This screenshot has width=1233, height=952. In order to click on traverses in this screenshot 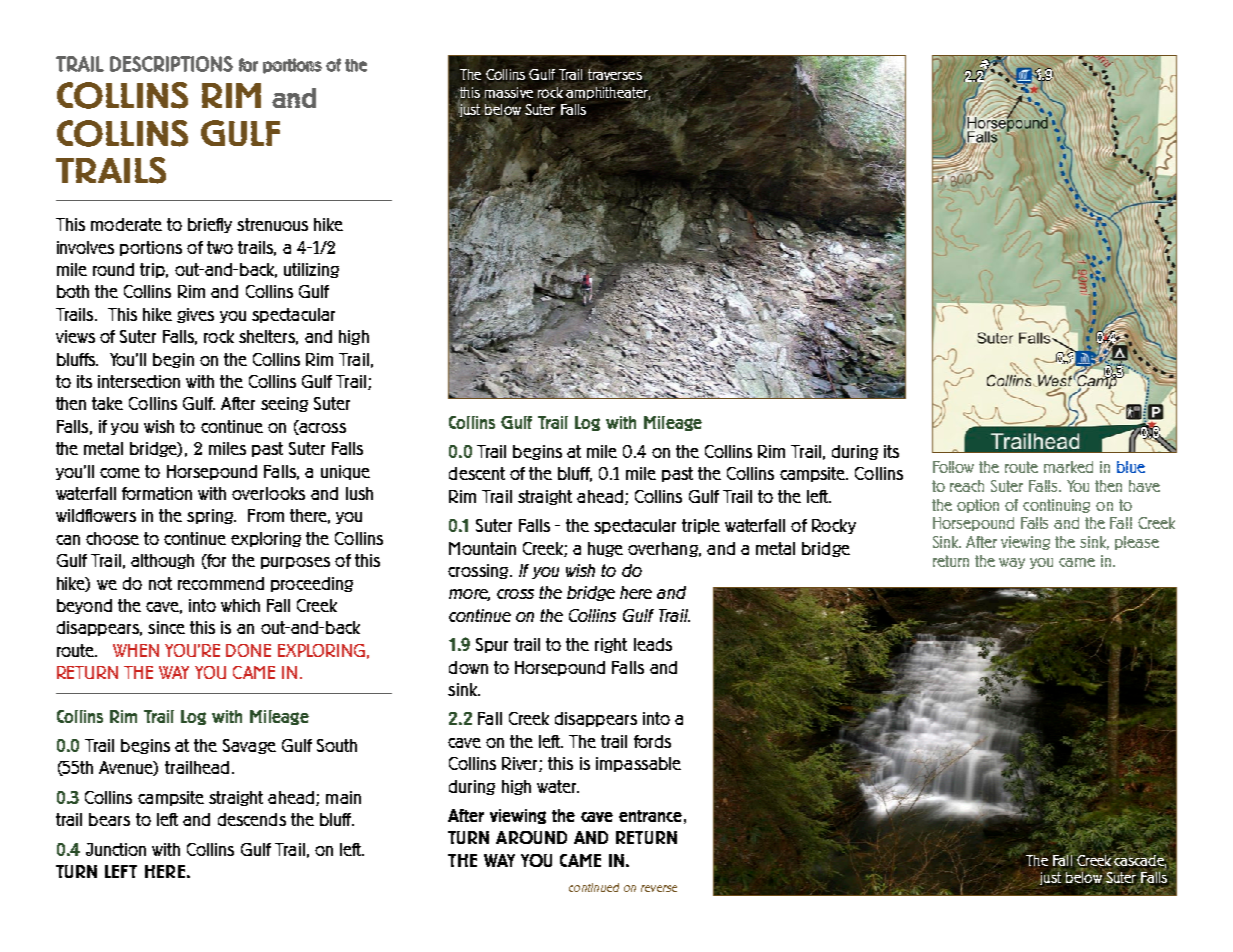, I will do `click(615, 74)`.
